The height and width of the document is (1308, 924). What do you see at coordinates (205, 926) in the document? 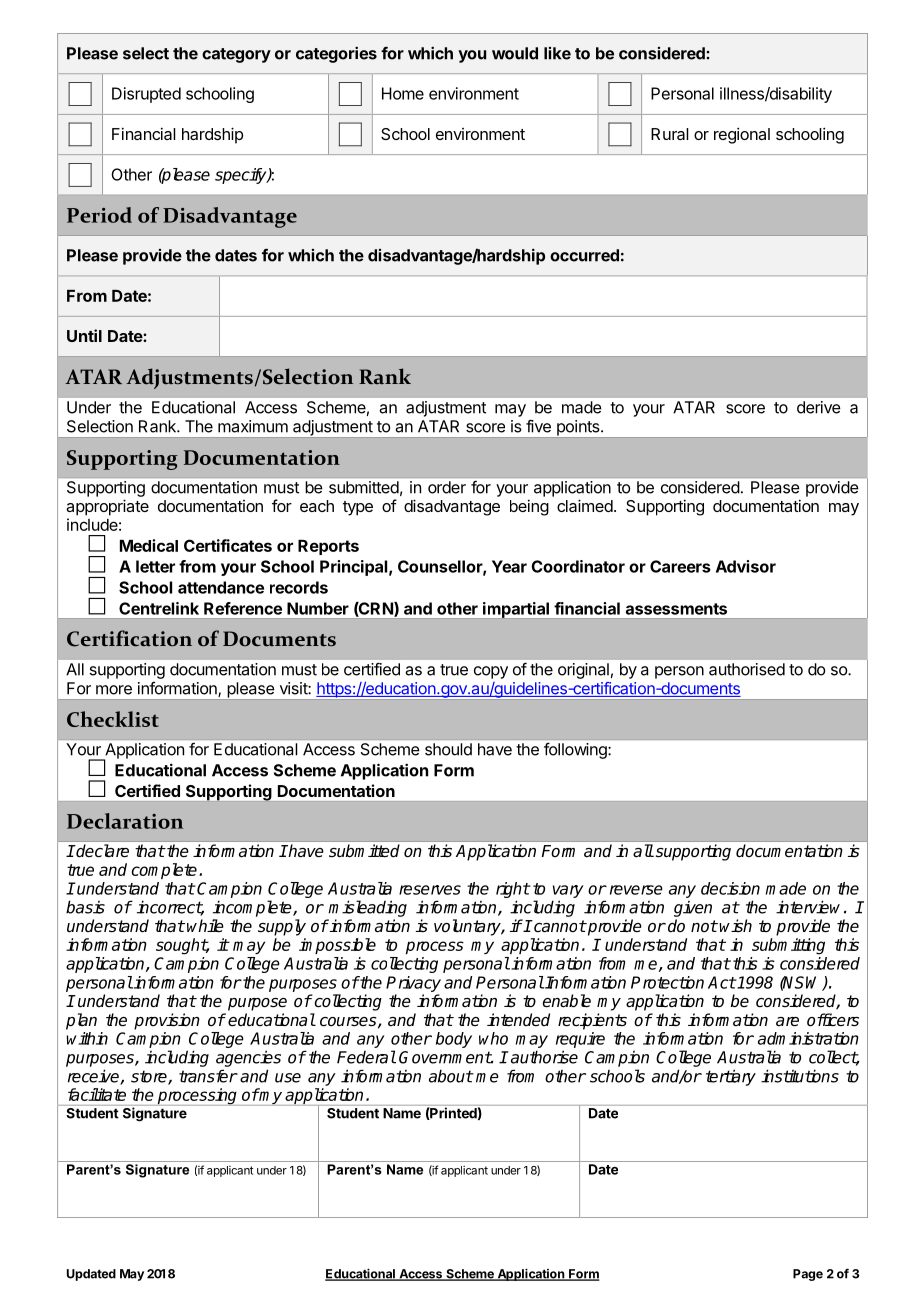
I see `while` at bounding box center [205, 926].
